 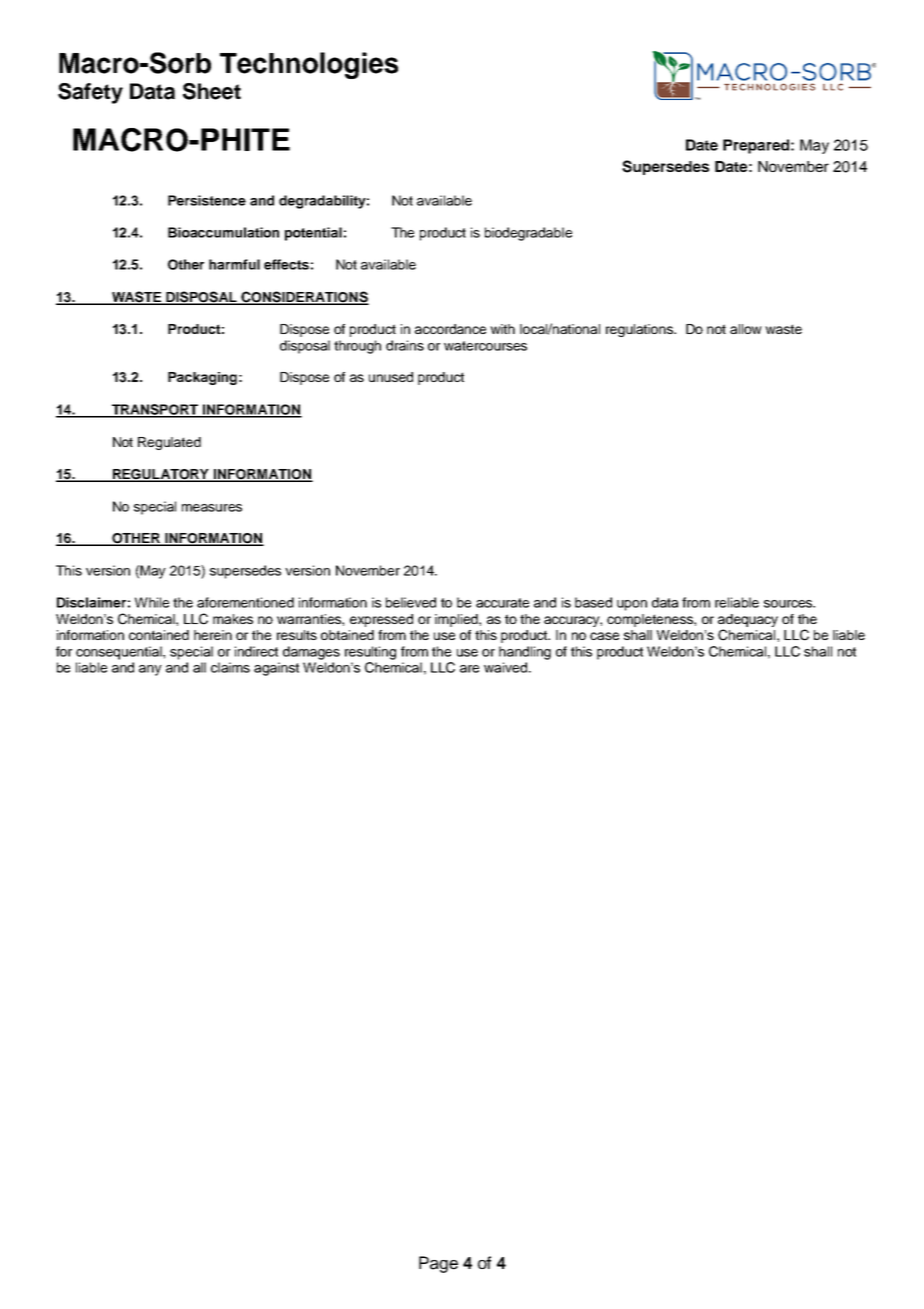 I want to click on unused, so click(x=391, y=377).
